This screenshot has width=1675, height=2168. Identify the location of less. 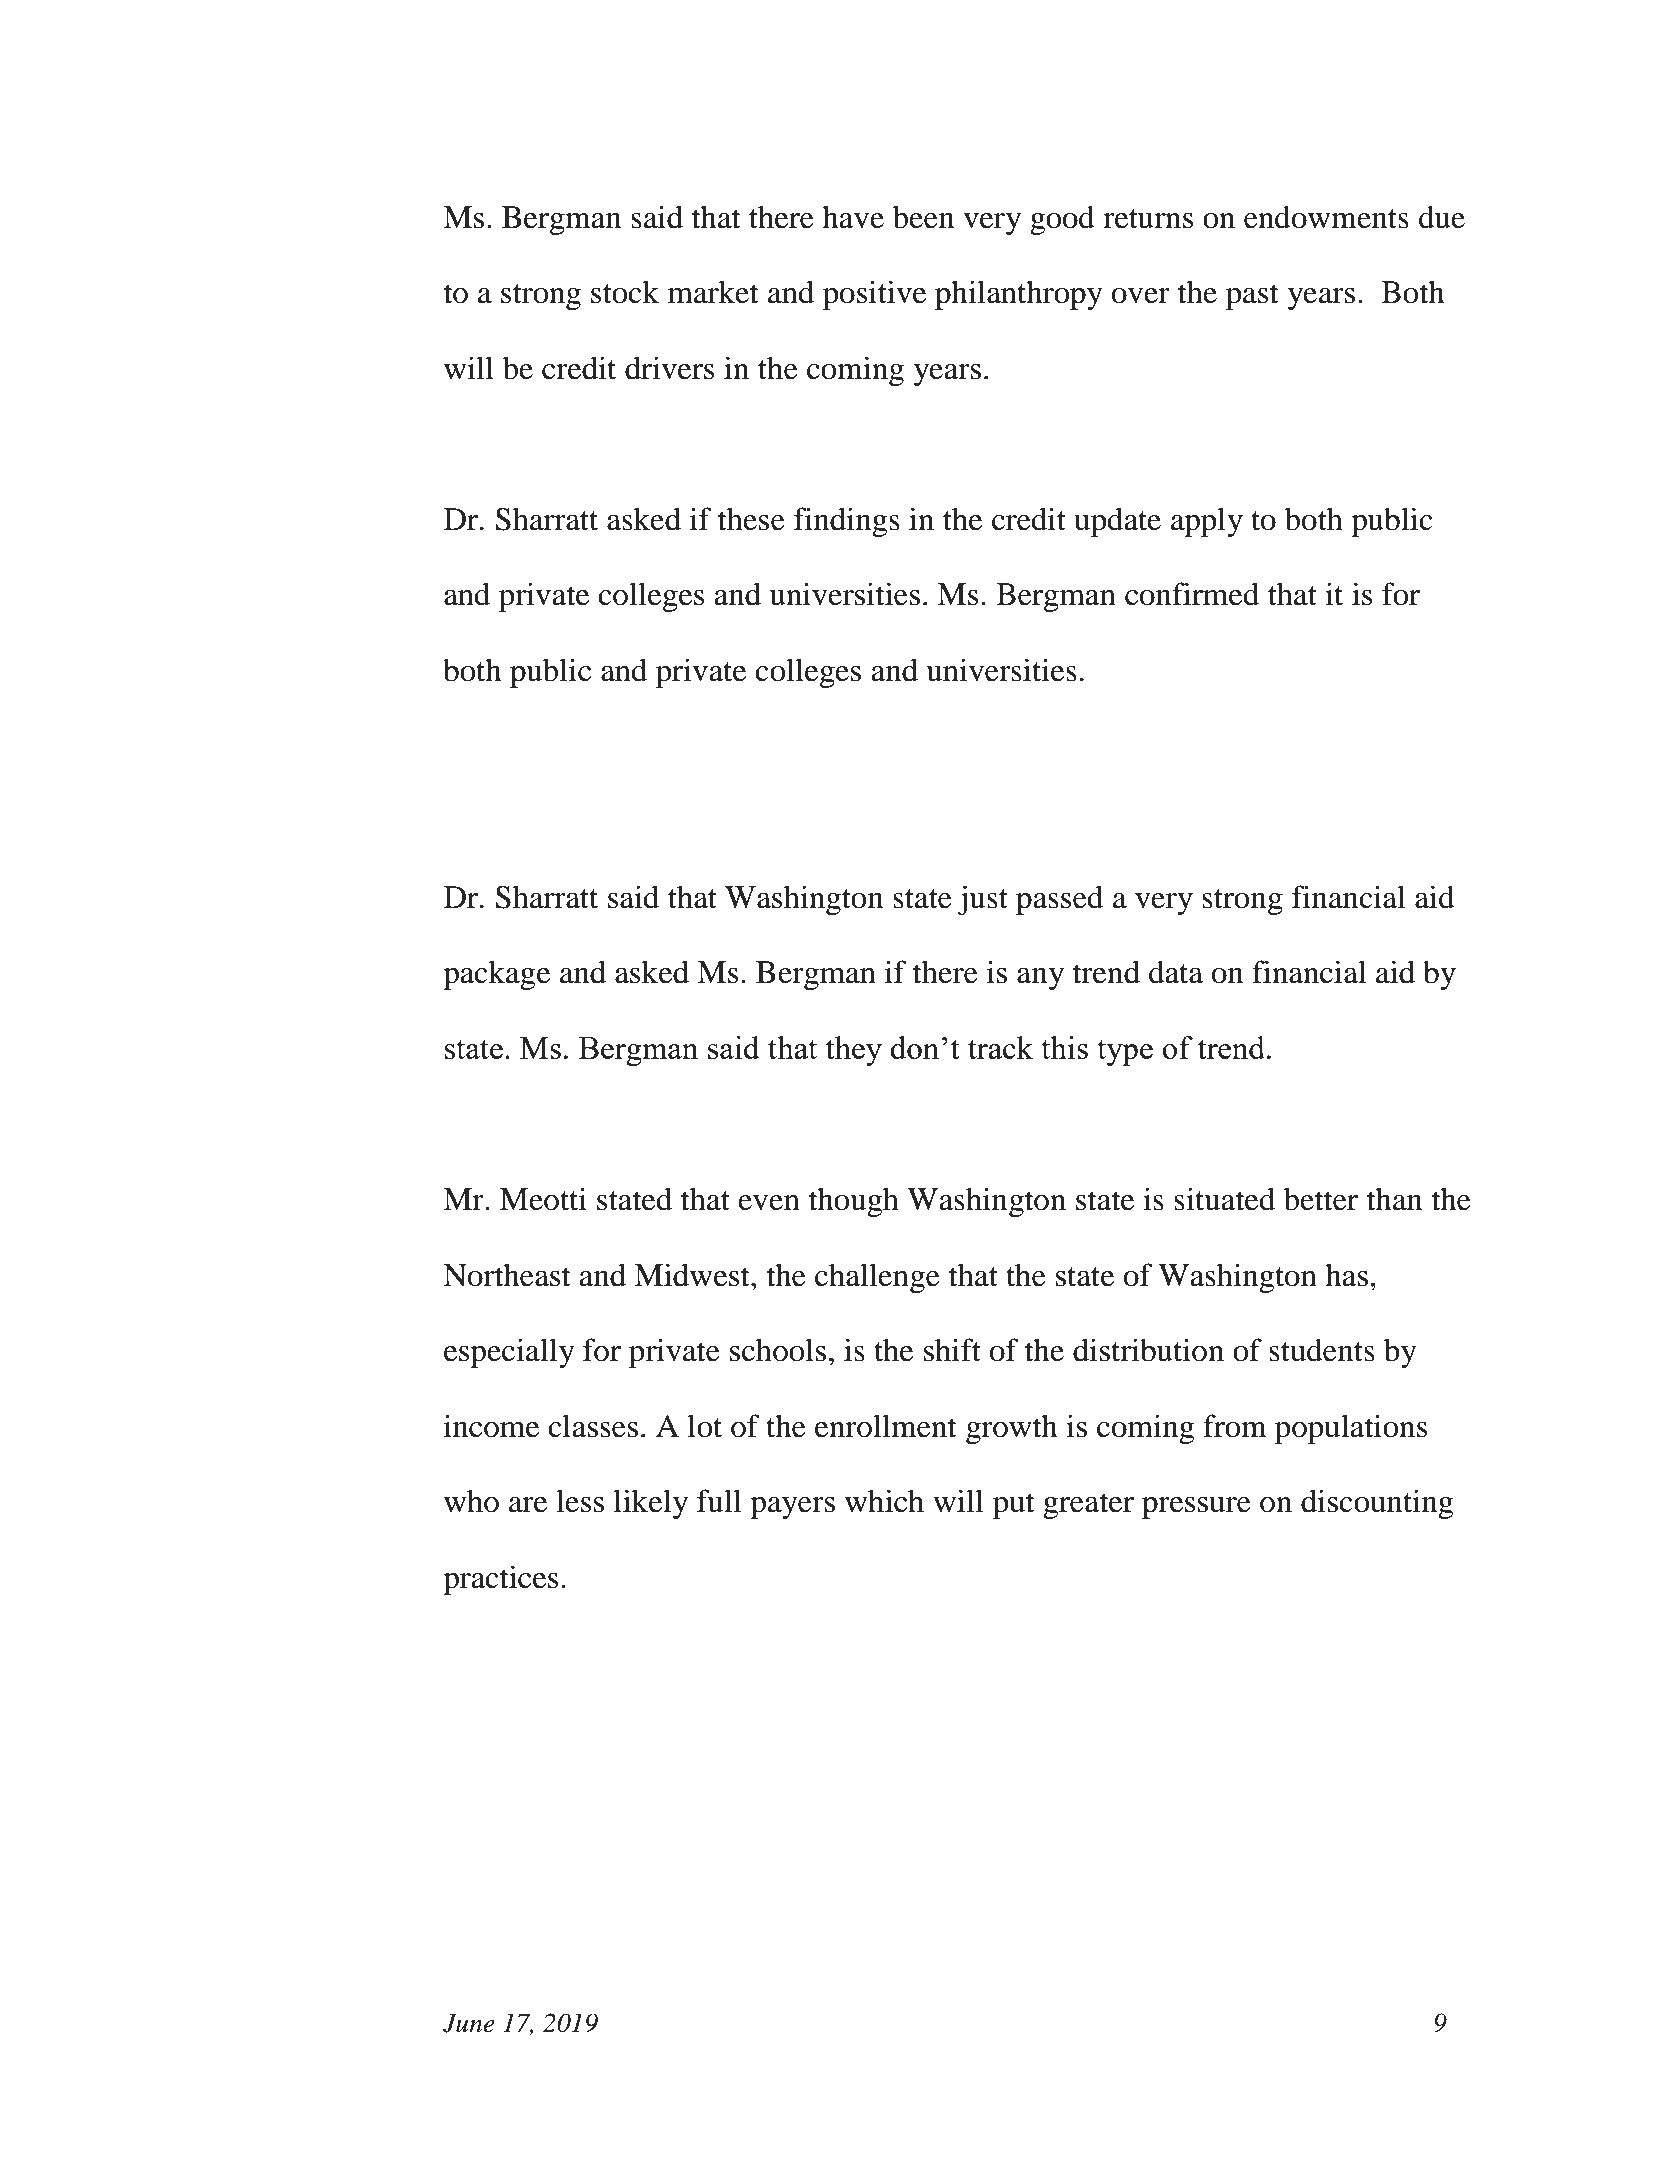
(580, 1501).
